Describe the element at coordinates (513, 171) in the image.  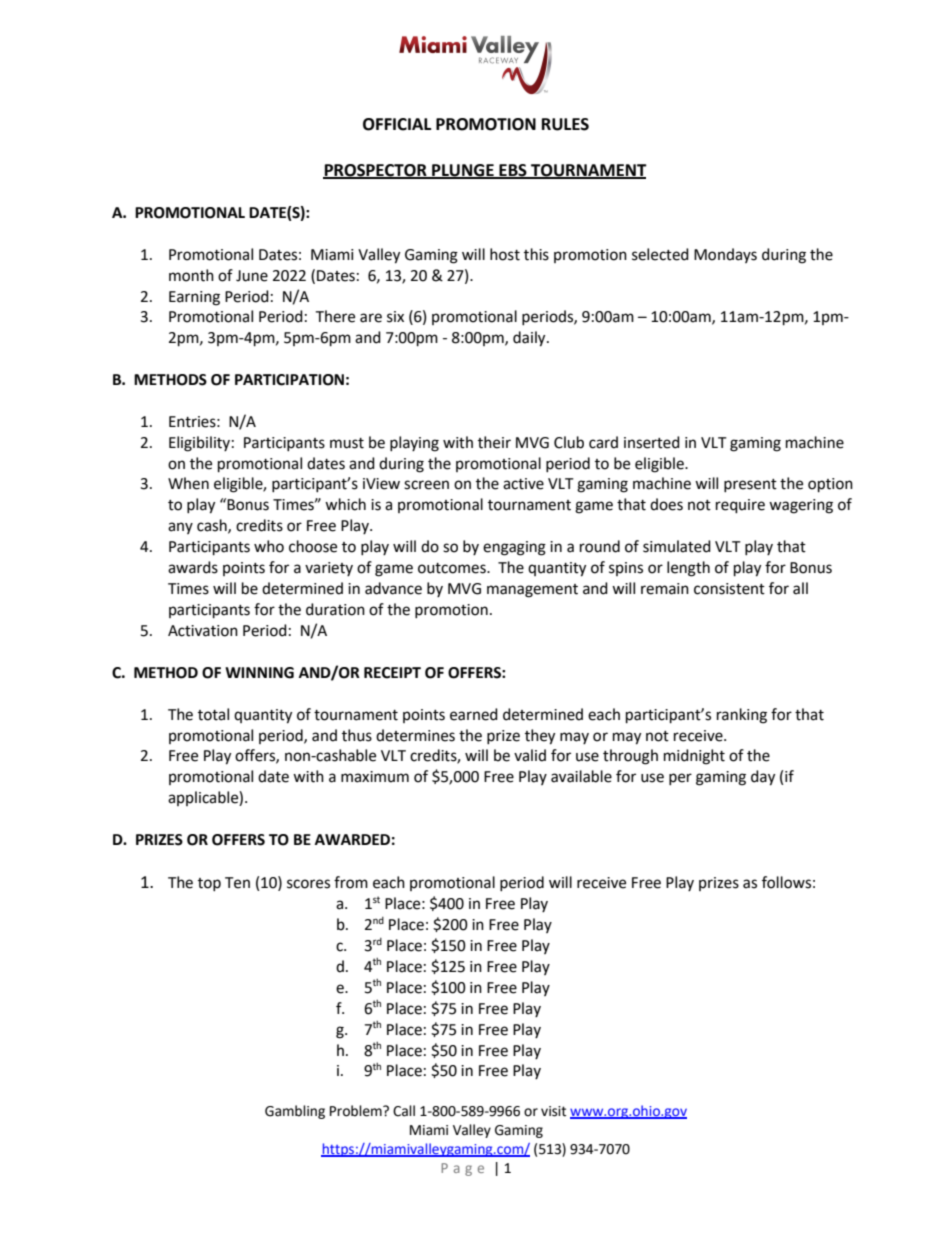
I see `EBS` at that location.
